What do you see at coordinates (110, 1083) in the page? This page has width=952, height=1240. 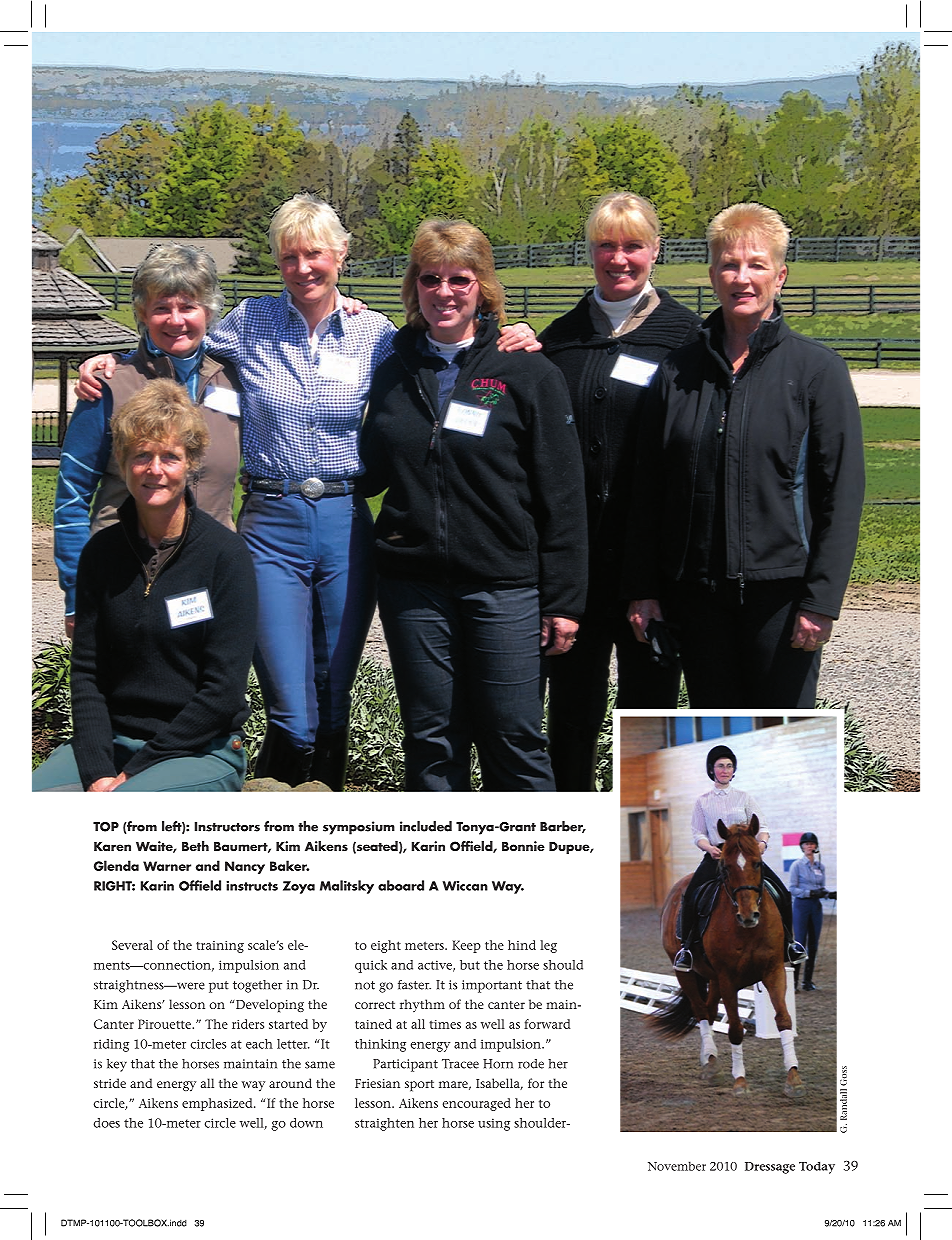 I see `stride` at bounding box center [110, 1083].
